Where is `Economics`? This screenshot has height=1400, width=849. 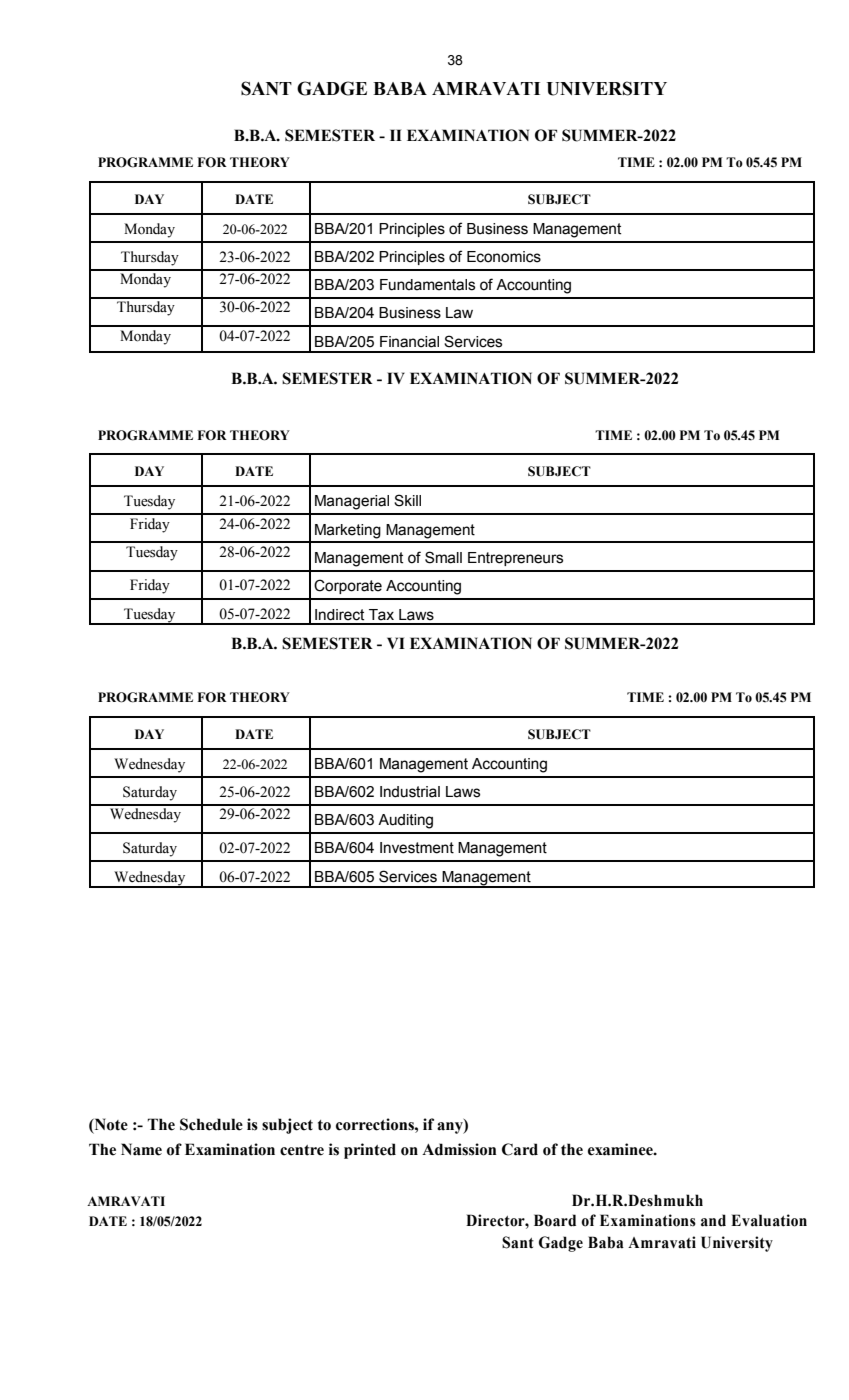
Economics is located at coordinates (504, 257).
